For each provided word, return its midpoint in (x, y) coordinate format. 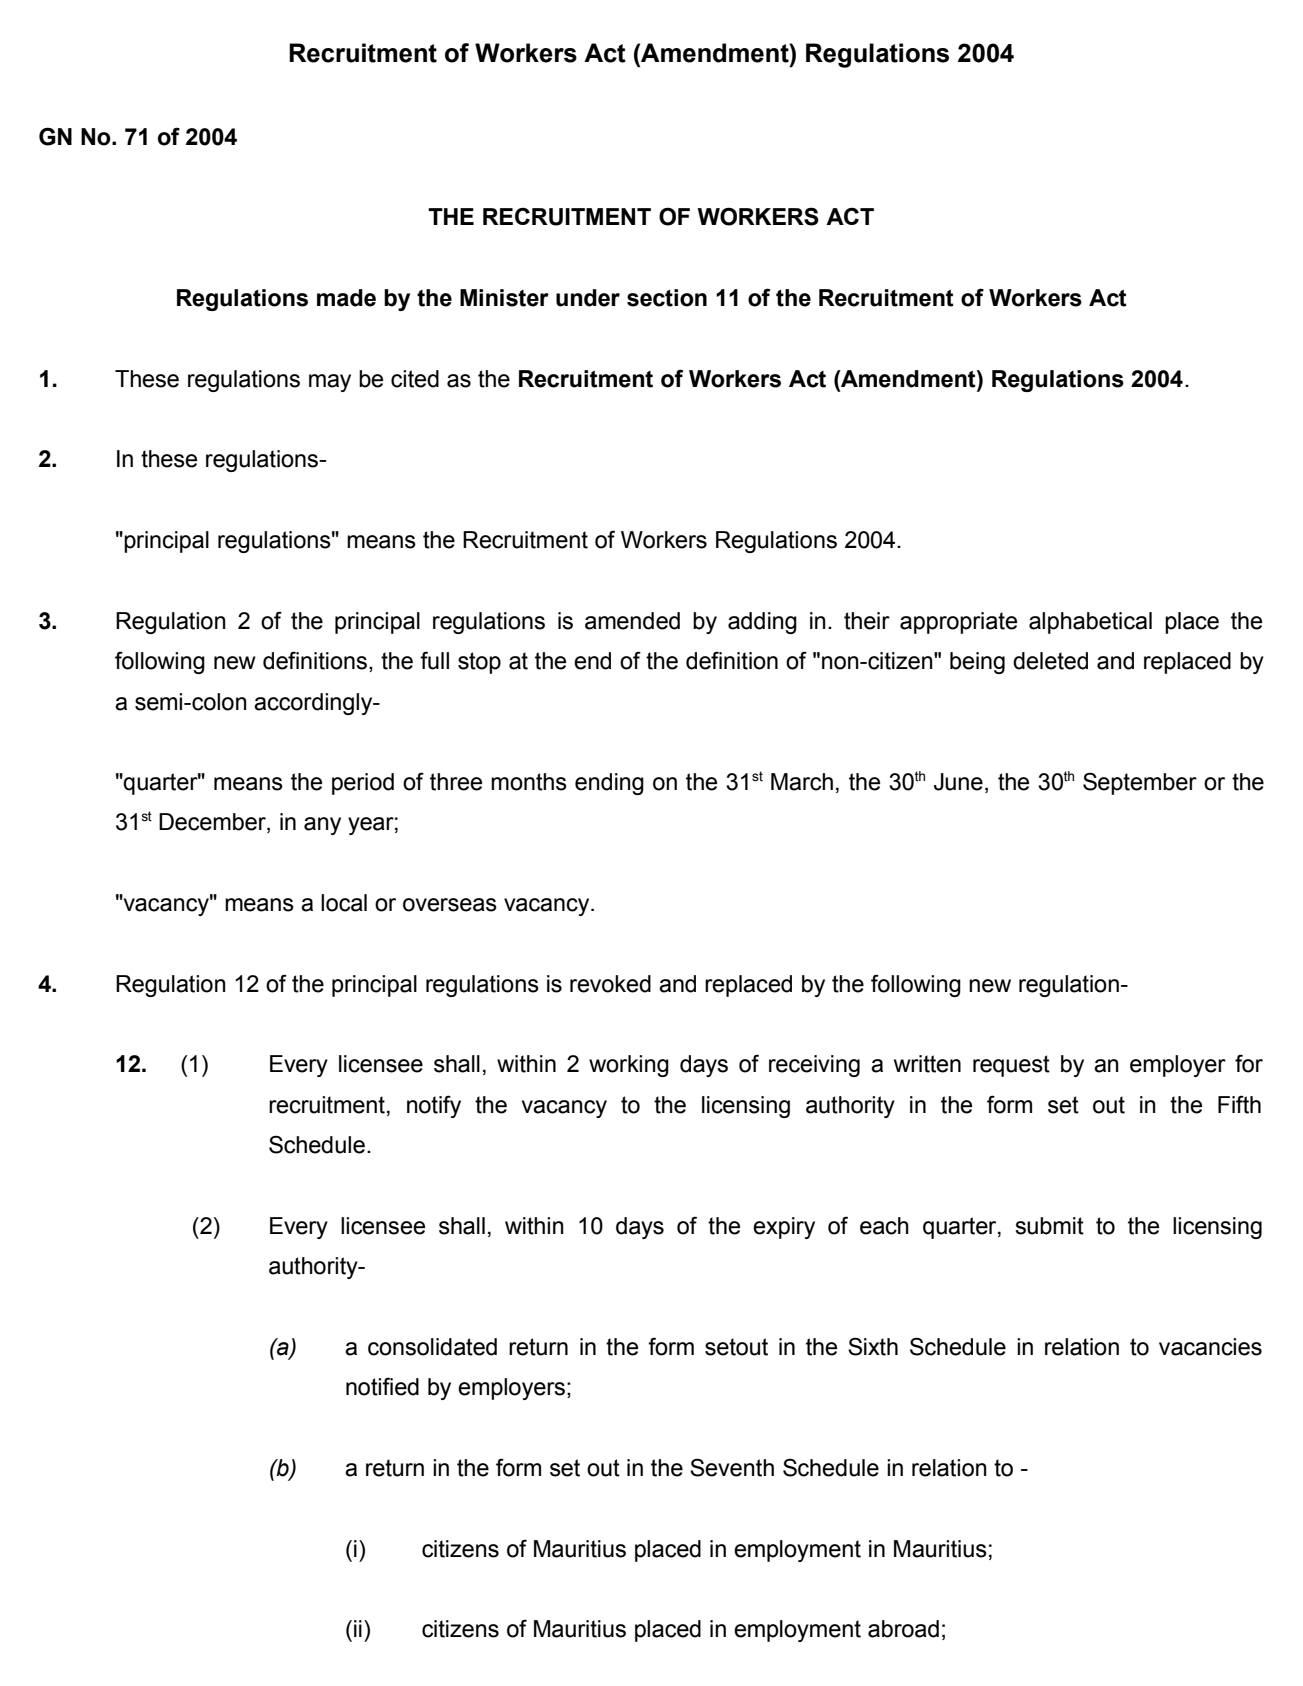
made (346, 298)
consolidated (432, 1347)
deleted (1050, 661)
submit (1049, 1226)
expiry (784, 1228)
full (434, 660)
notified (382, 1386)
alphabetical (1090, 623)
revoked (610, 984)
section (667, 298)
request (1011, 1066)
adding (762, 623)
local (344, 903)
